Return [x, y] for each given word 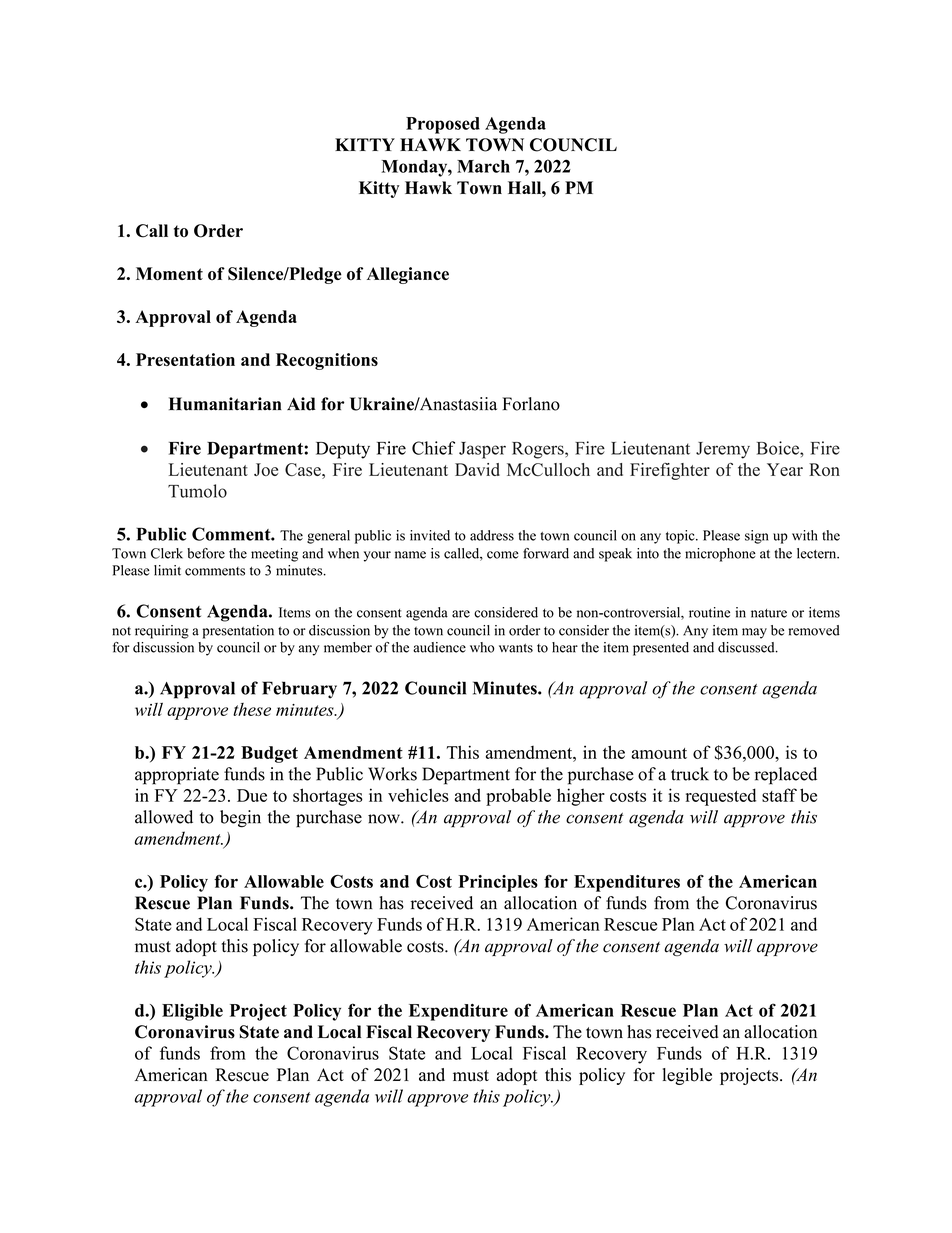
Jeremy [723, 450]
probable [518, 797]
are [461, 614]
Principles [498, 883]
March [483, 166]
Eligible [192, 1012]
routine [709, 612]
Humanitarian [225, 404]
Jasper [482, 450]
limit [167, 570]
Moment [169, 274]
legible [687, 1076]
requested [721, 797]
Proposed [443, 125]
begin [240, 819]
